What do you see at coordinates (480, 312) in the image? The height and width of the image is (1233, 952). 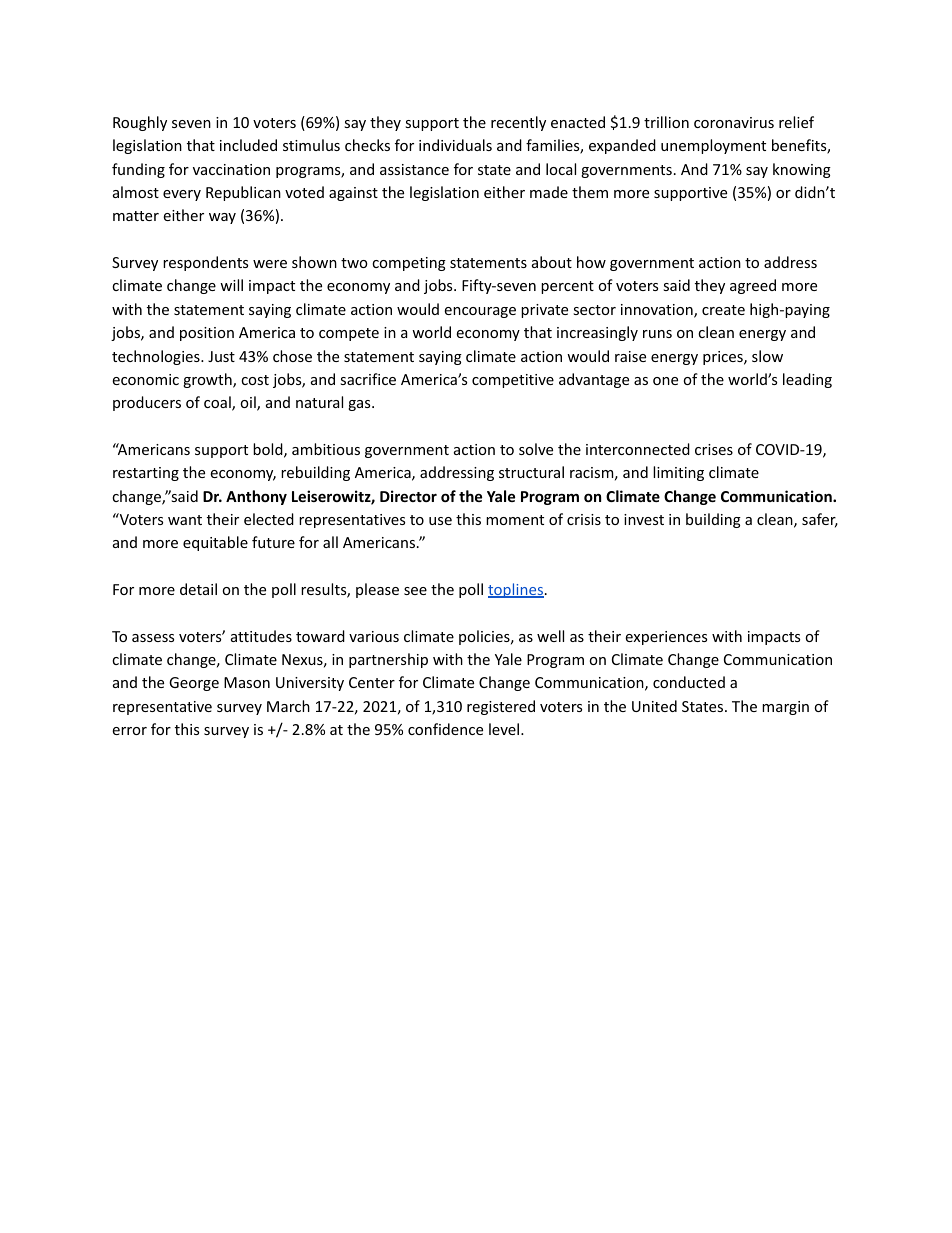 I see `encourage` at bounding box center [480, 312].
